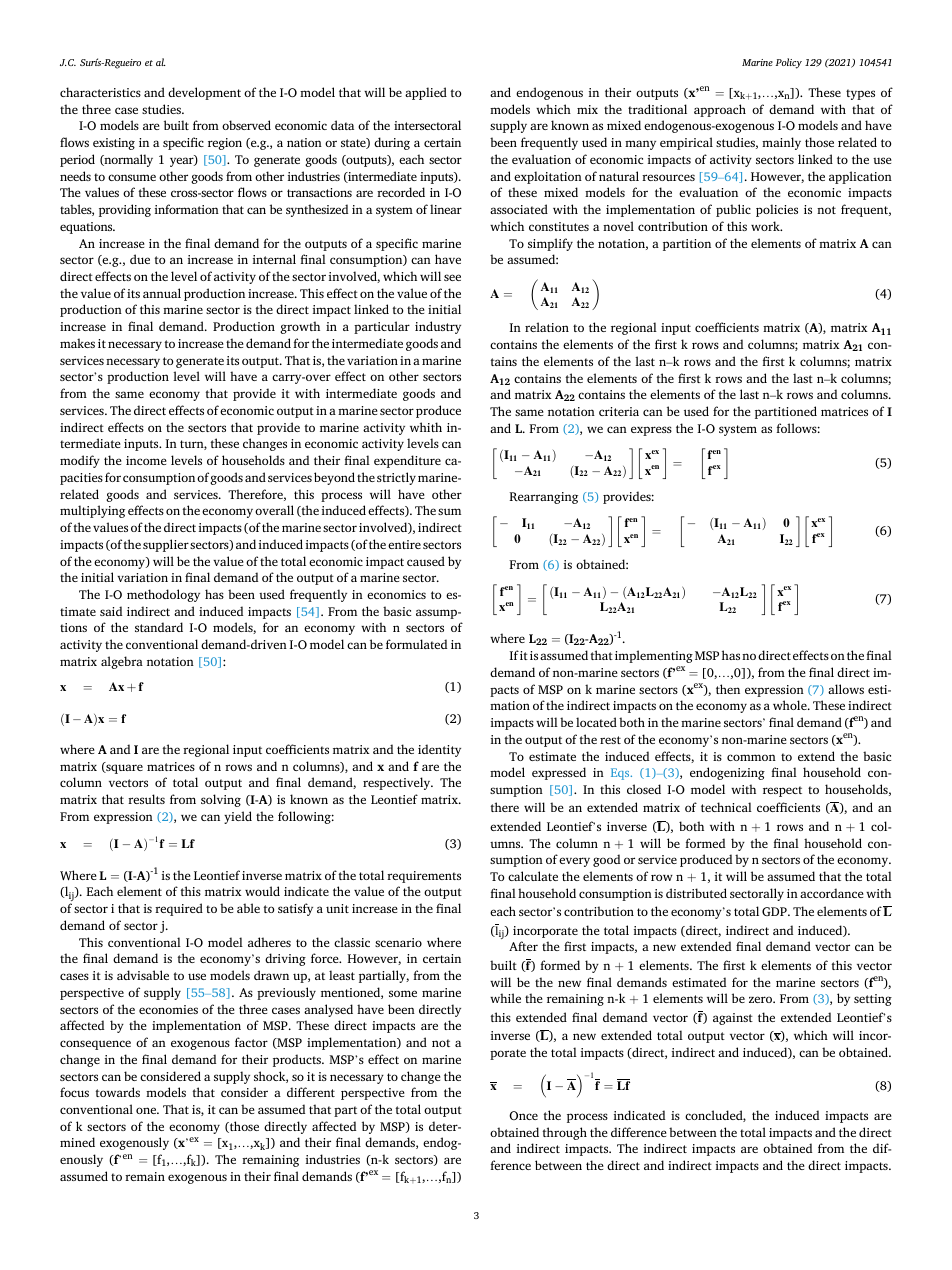 This document has height=1270, width=952. What do you see at coordinates (728, 689) in the document?
I see `then` at bounding box center [728, 689].
